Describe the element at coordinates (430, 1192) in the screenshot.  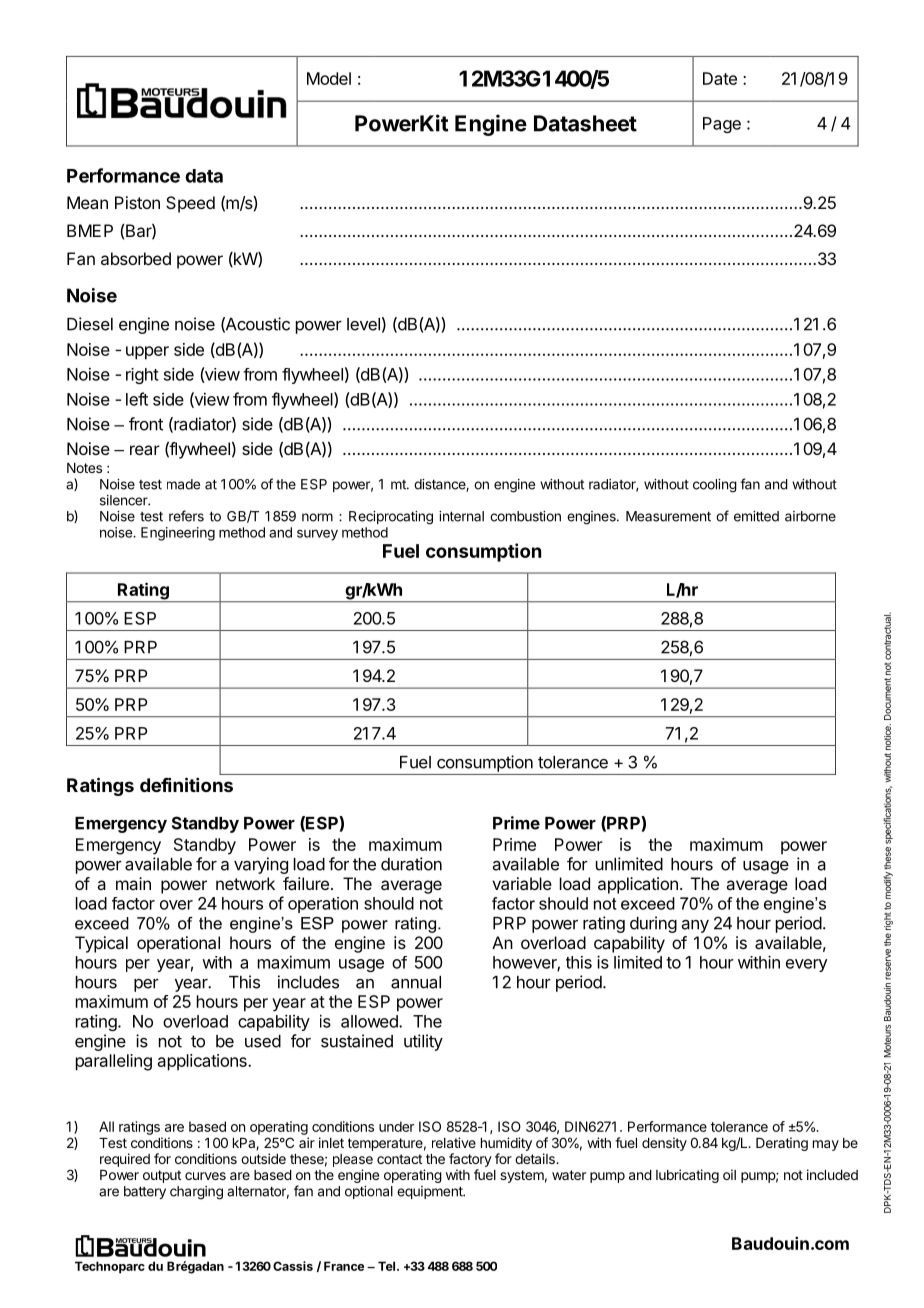
I see `equipment` at that location.
